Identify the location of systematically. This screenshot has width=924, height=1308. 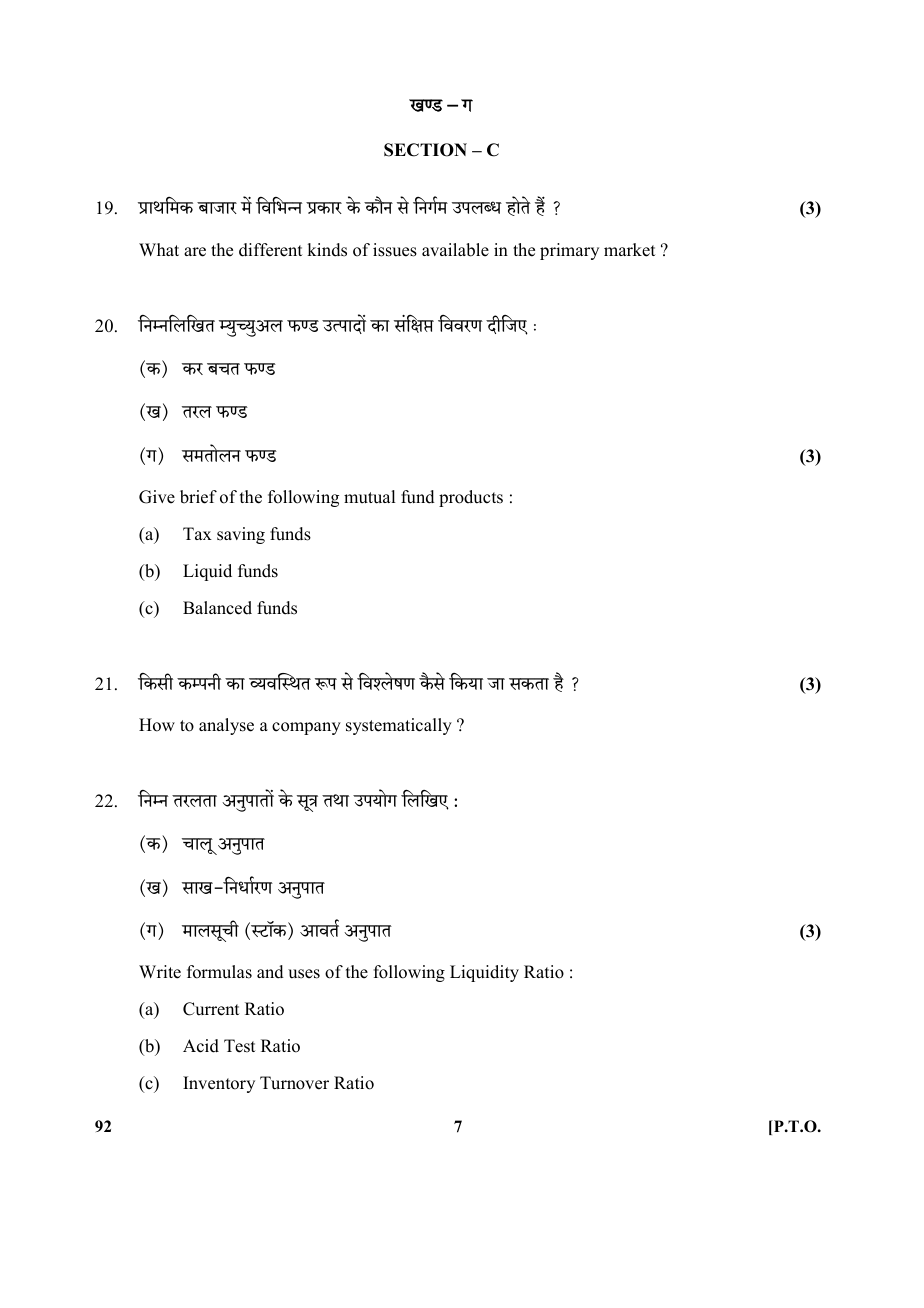
(399, 726).
